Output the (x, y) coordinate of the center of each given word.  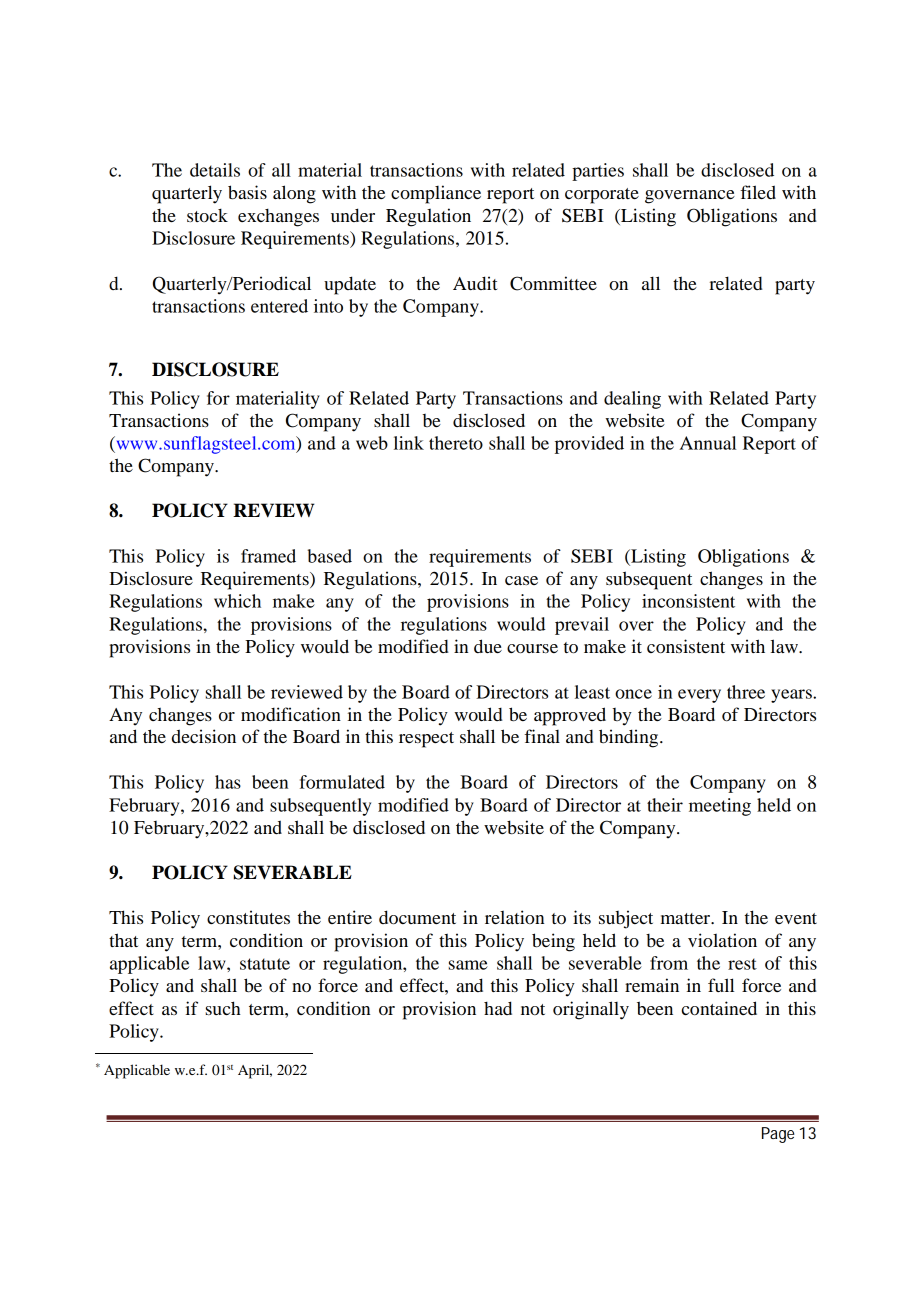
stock (207, 215)
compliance (436, 194)
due (488, 646)
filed (758, 192)
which (237, 601)
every (699, 696)
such (223, 1008)
